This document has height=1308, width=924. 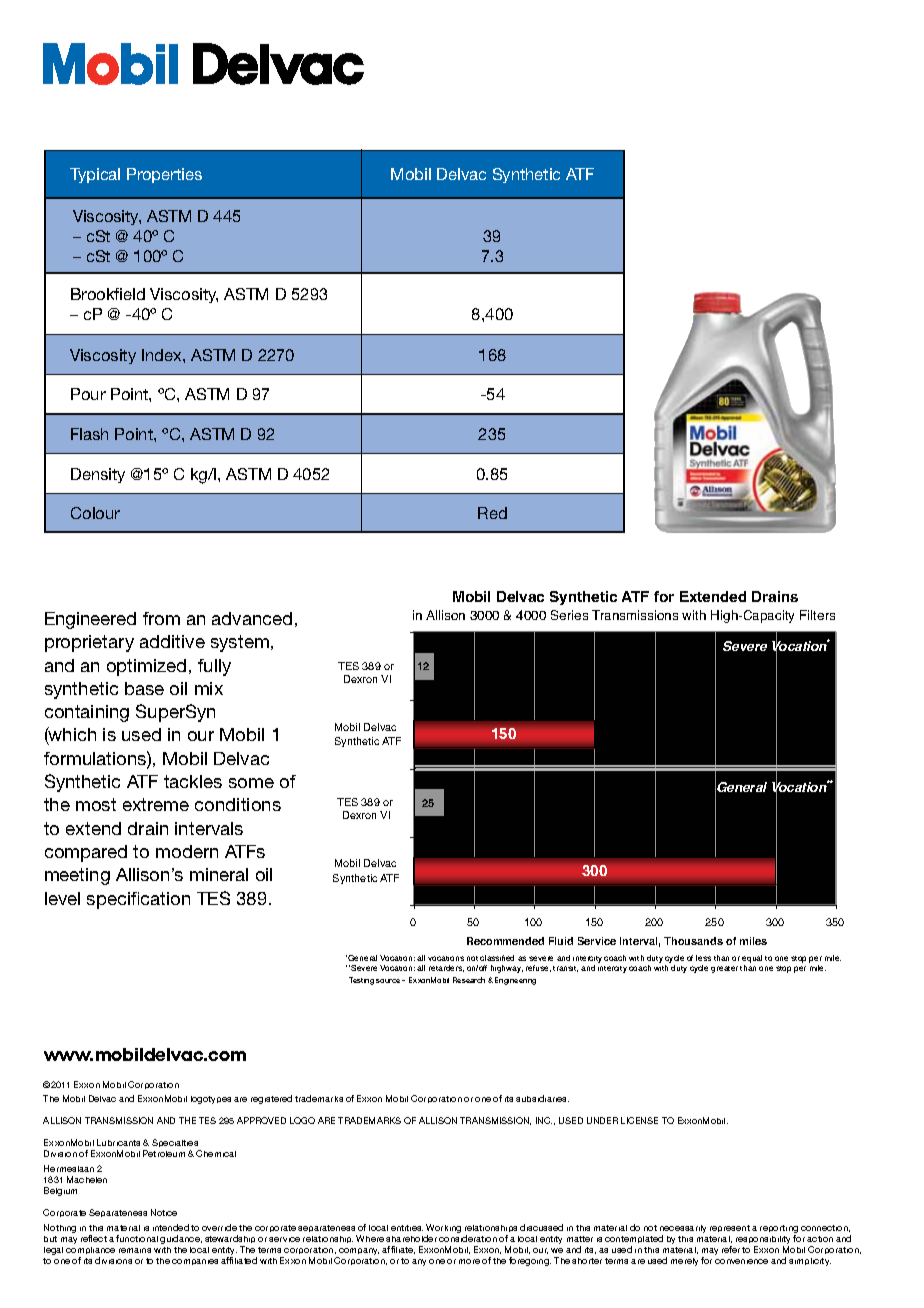 What do you see at coordinates (144, 688) in the document?
I see `base` at bounding box center [144, 688].
